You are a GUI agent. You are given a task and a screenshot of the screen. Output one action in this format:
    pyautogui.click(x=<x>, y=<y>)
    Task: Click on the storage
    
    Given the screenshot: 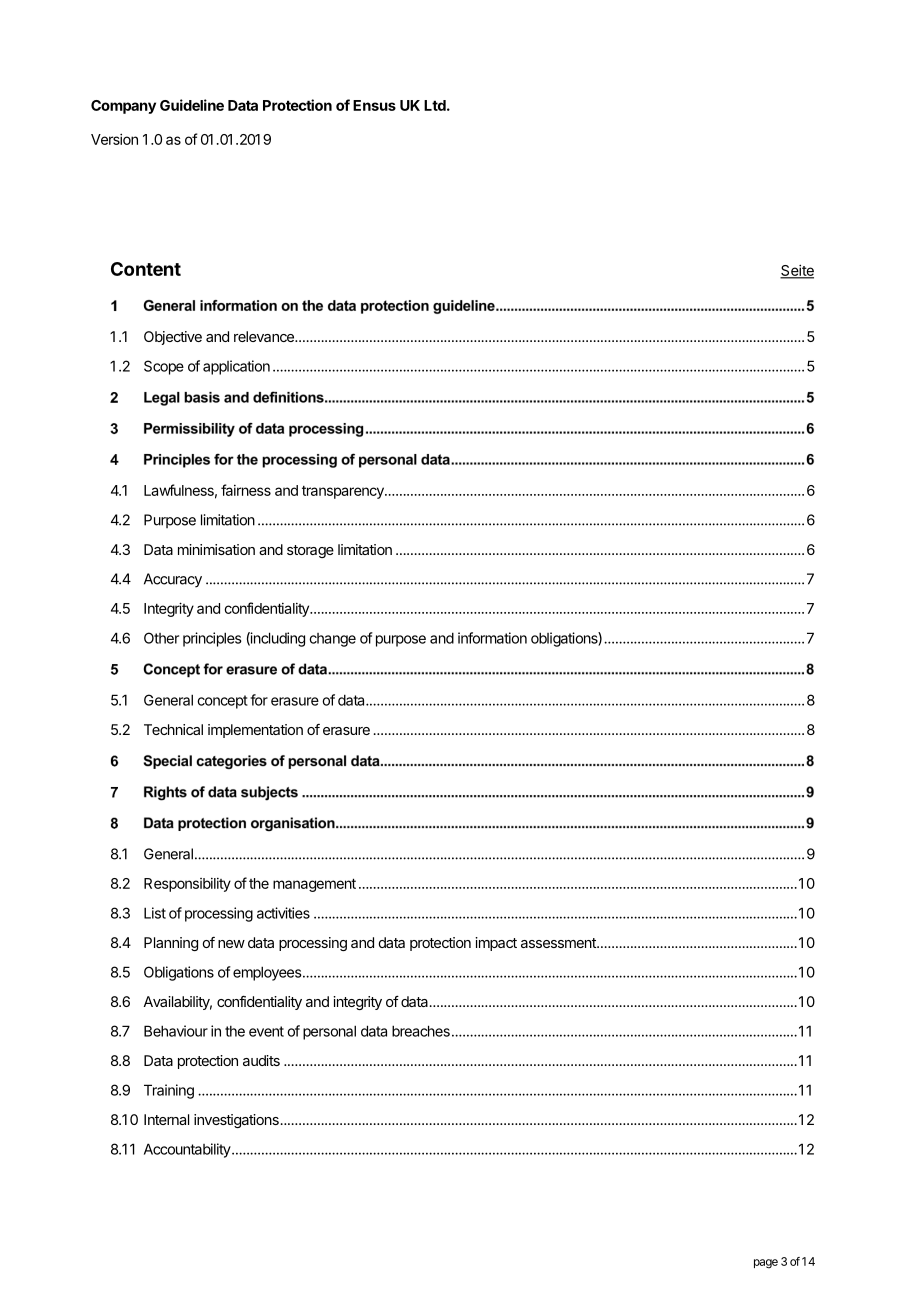 What is the action you would take?
    pyautogui.click(x=310, y=551)
